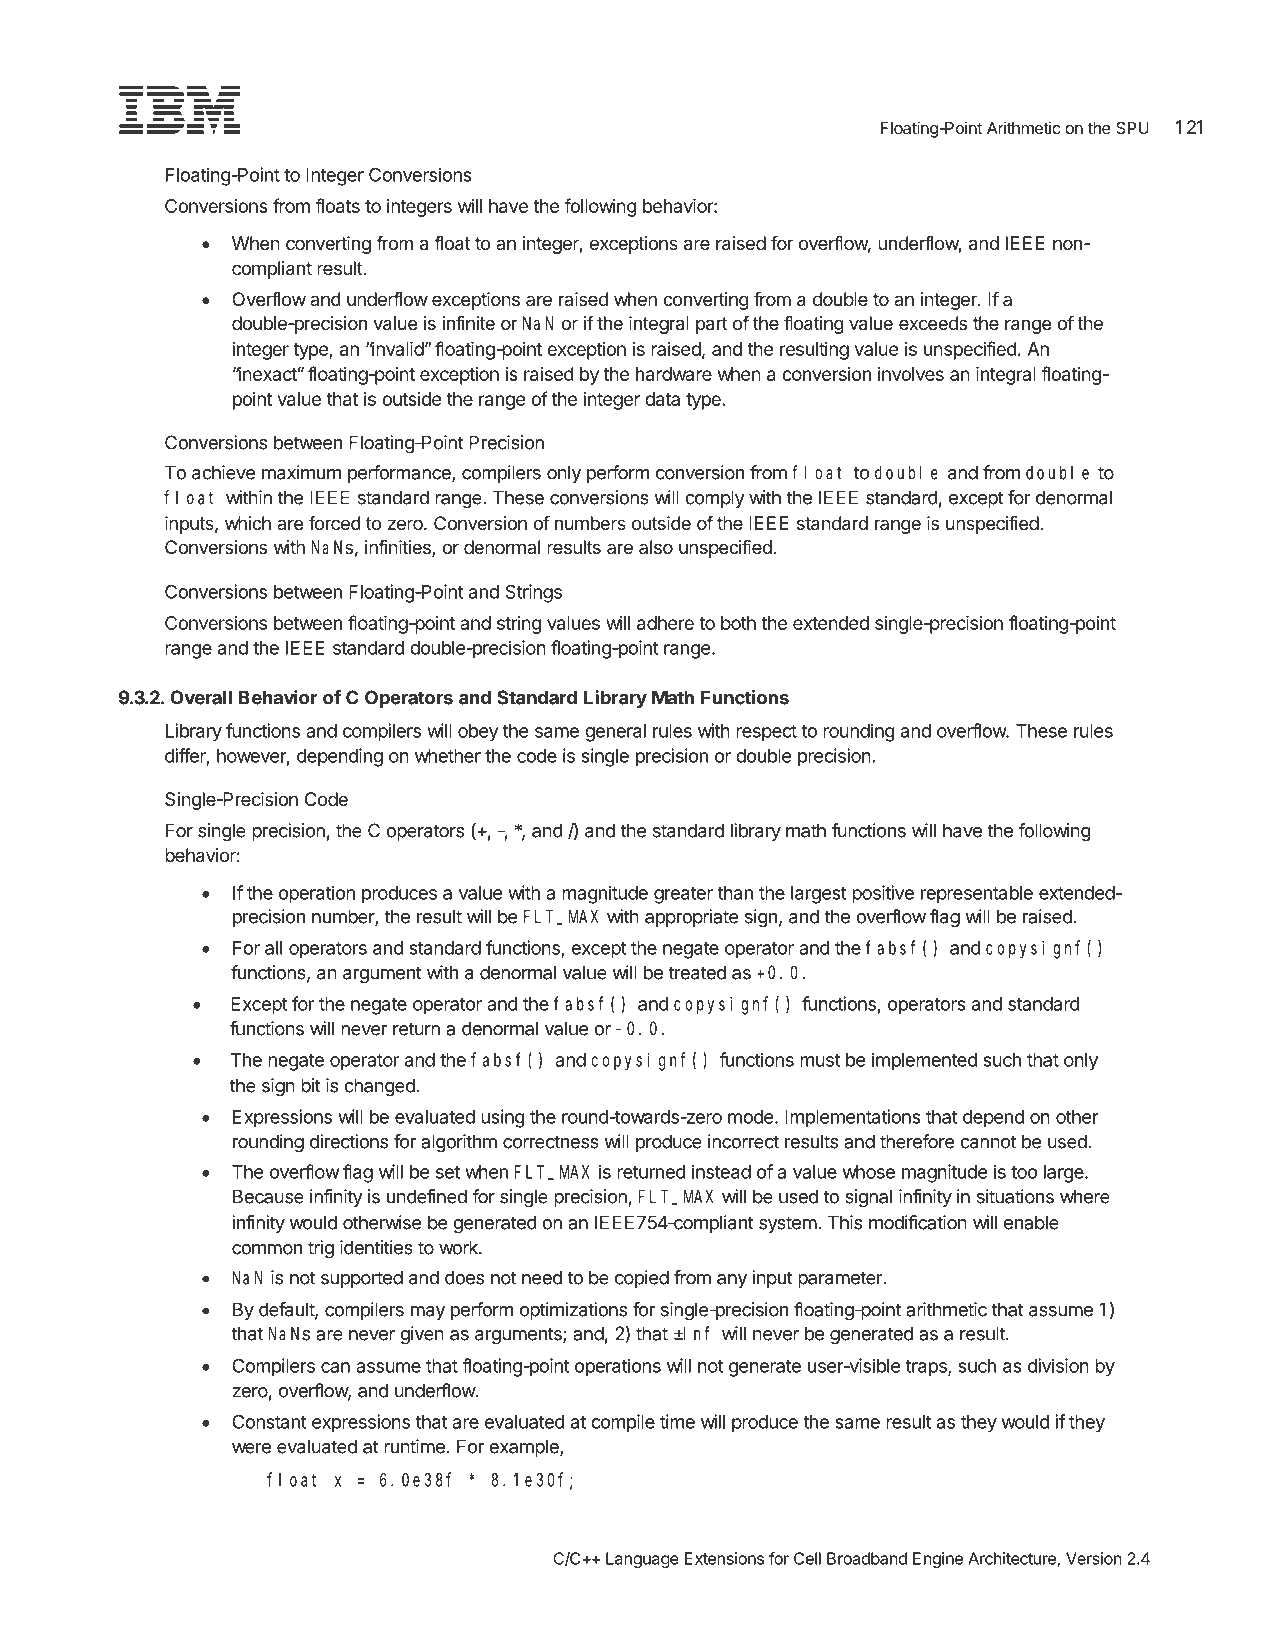 The width and height of the screenshot is (1269, 1643). I want to click on were, so click(251, 1448).
